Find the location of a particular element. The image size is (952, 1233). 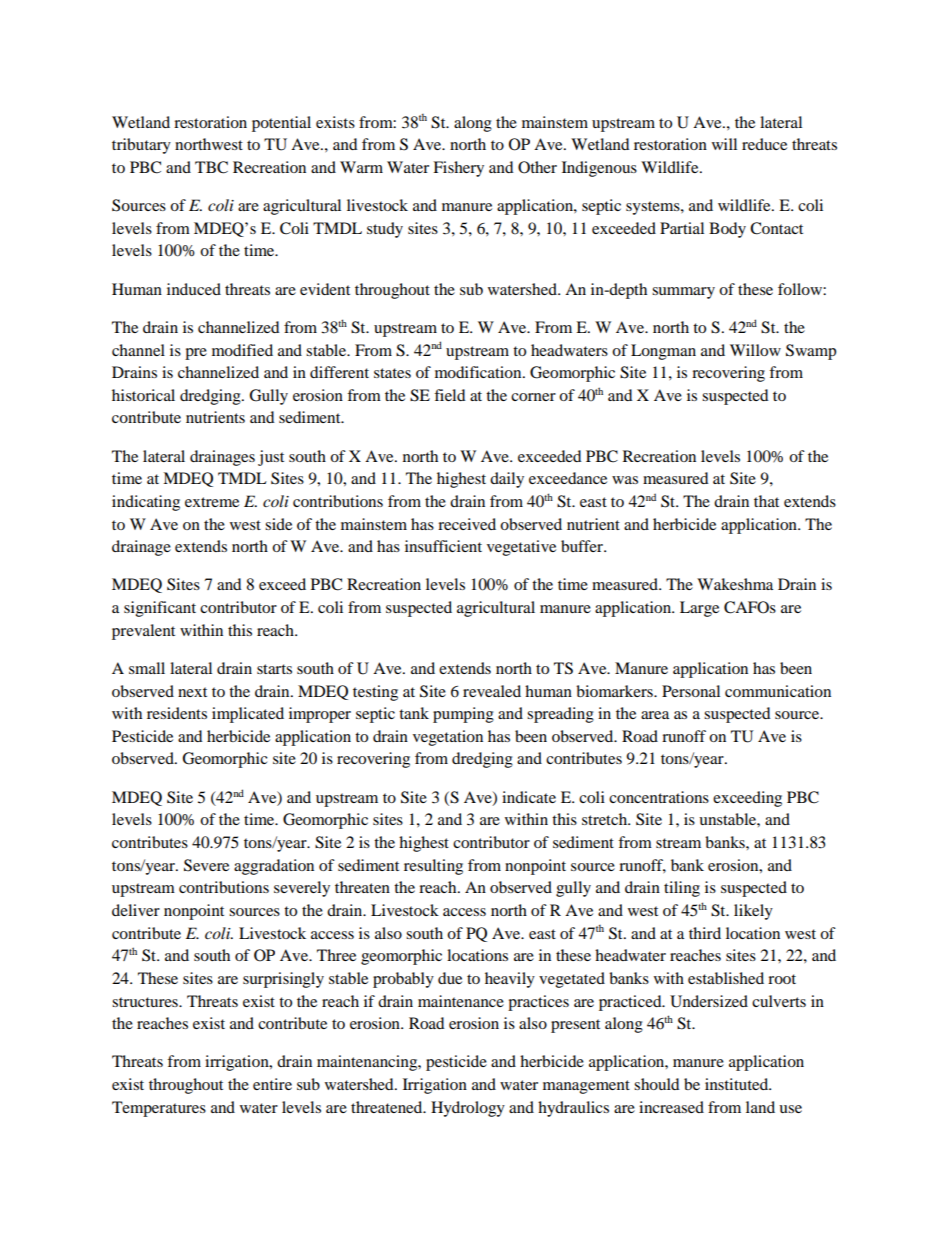

resulting is located at coordinates (433, 867).
